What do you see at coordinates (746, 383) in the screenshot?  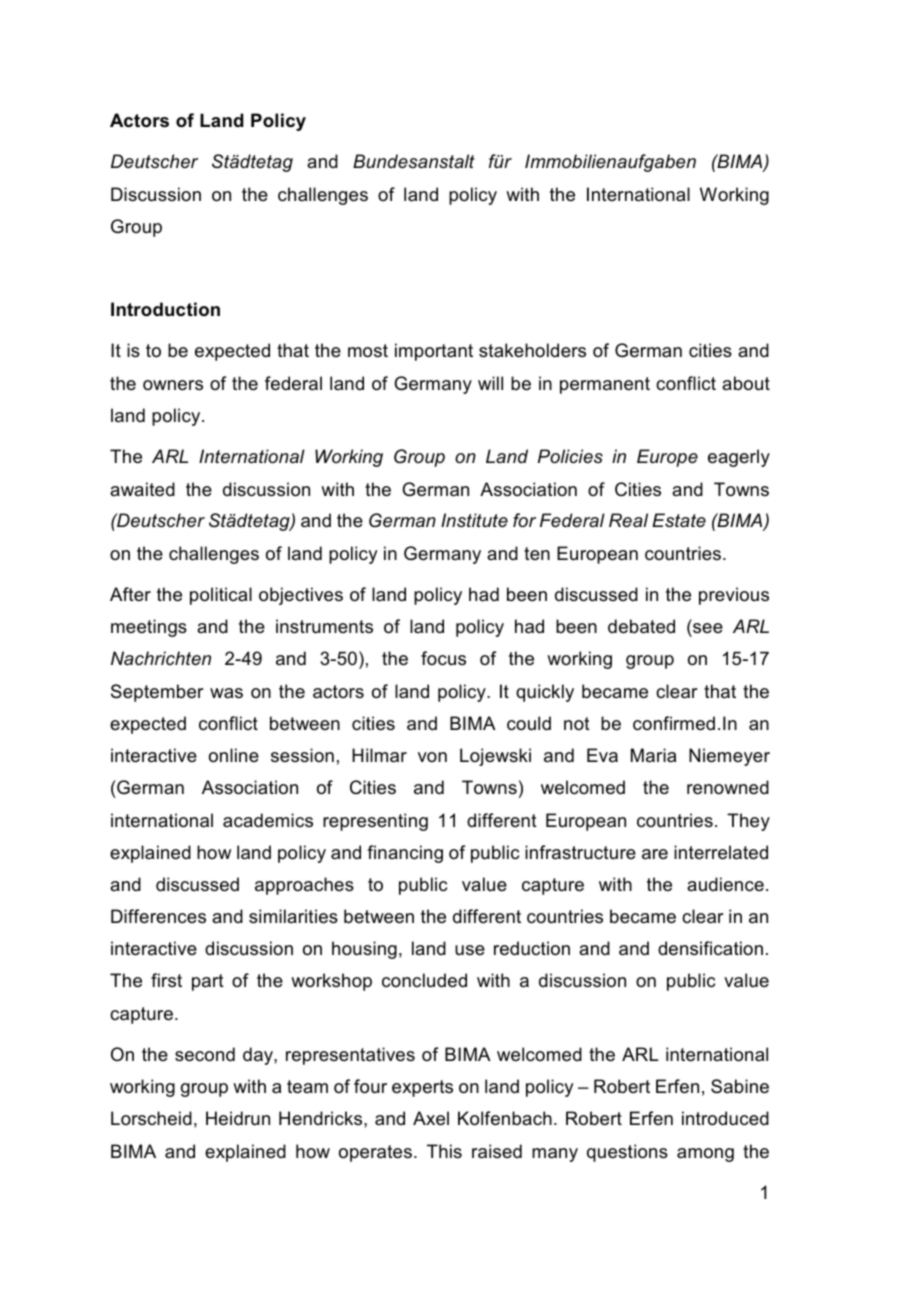 I see `about` at bounding box center [746, 383].
